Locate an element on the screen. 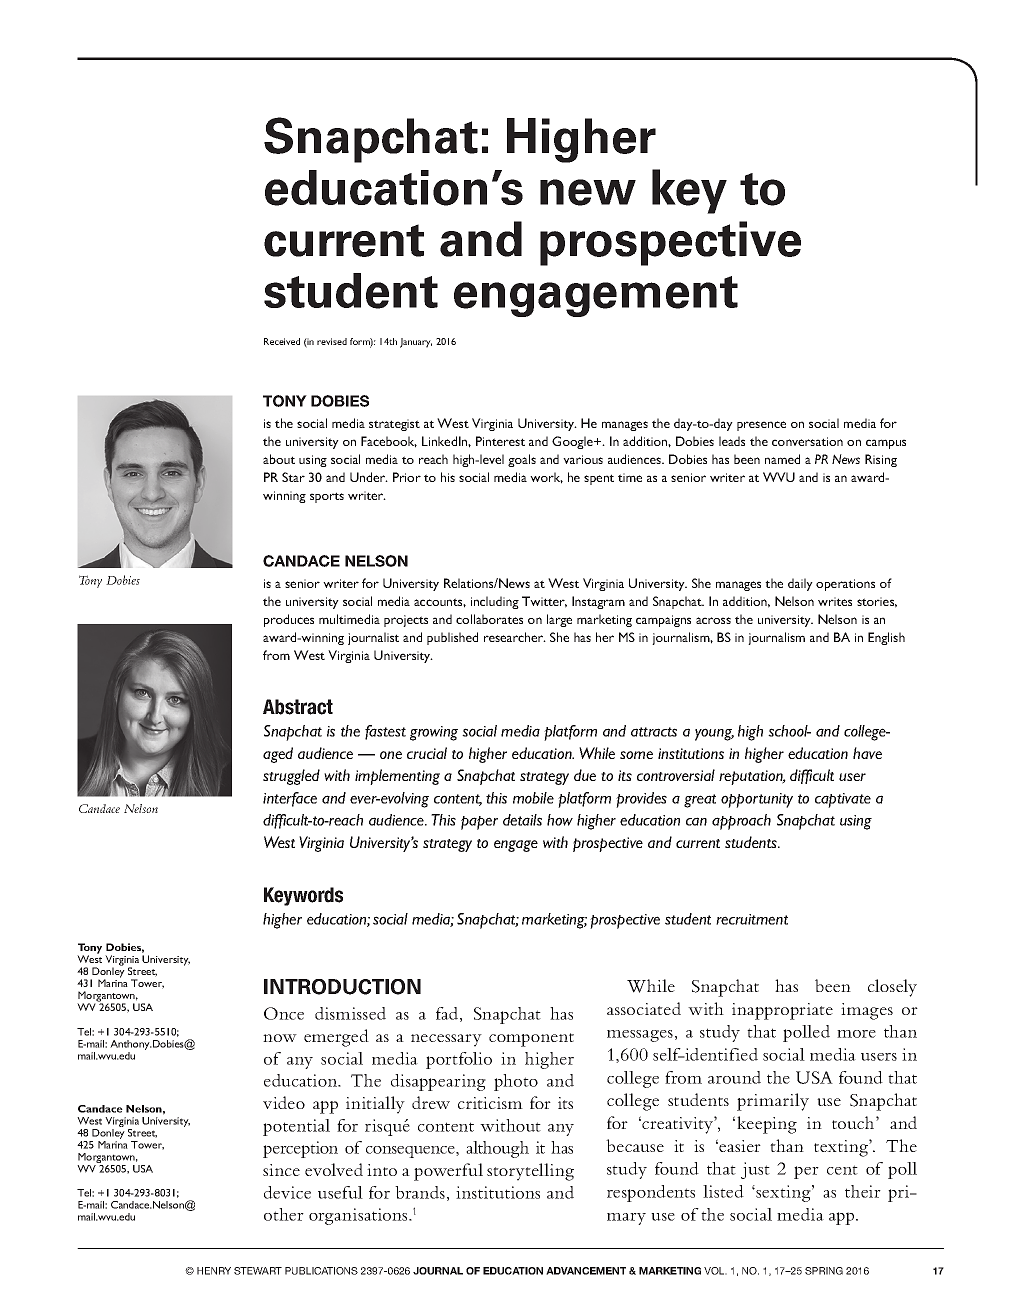  how is located at coordinates (560, 820).
